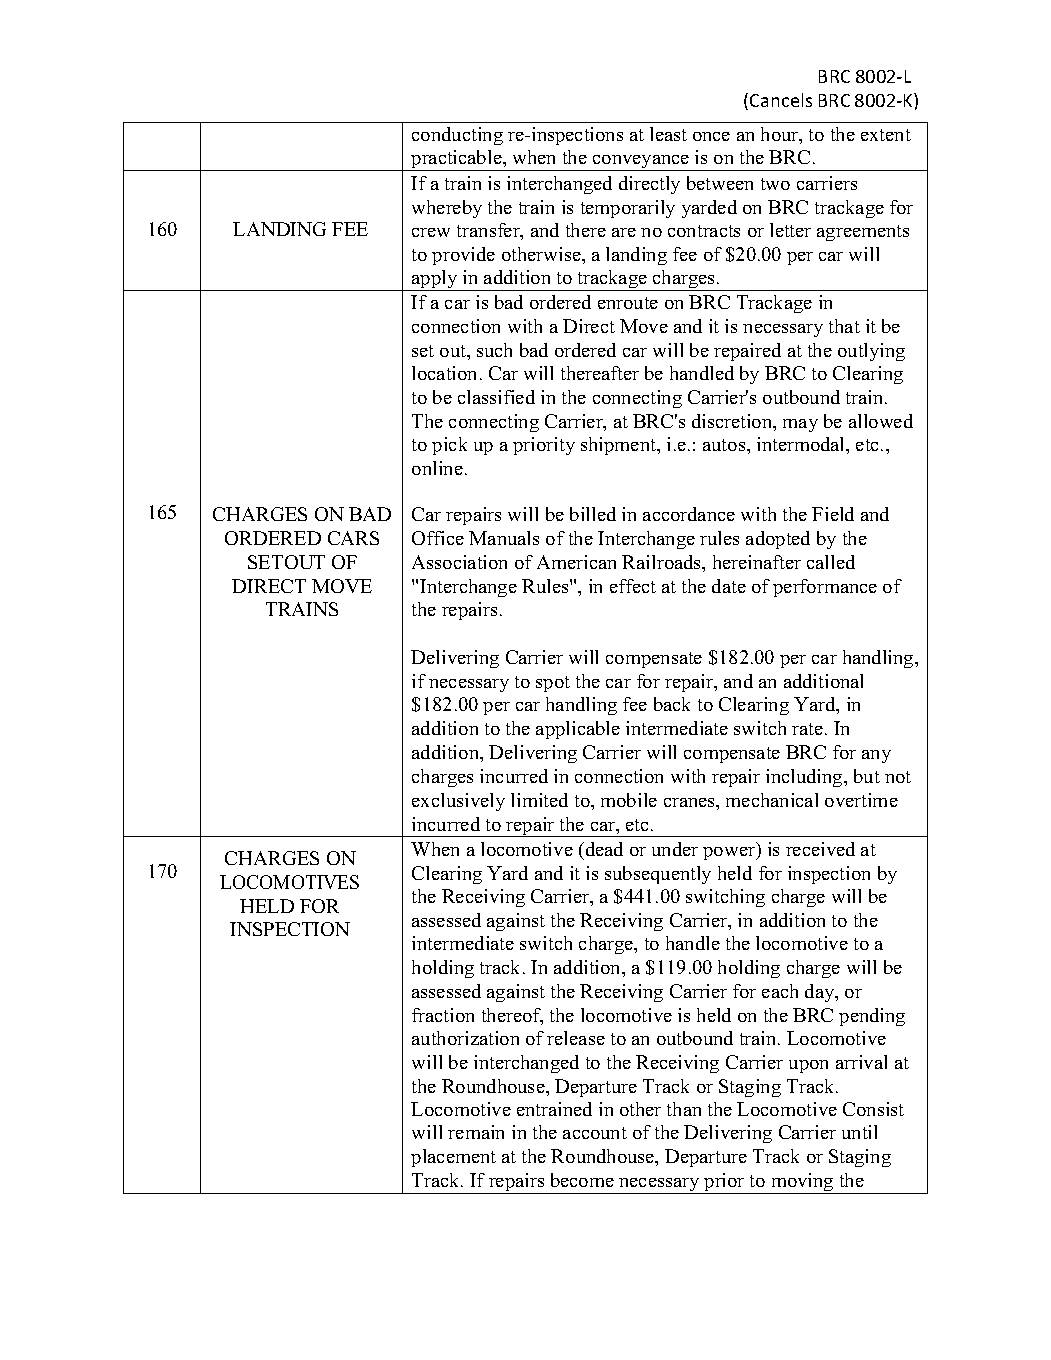  What do you see at coordinates (457, 136) in the screenshot?
I see `conducting` at bounding box center [457, 136].
